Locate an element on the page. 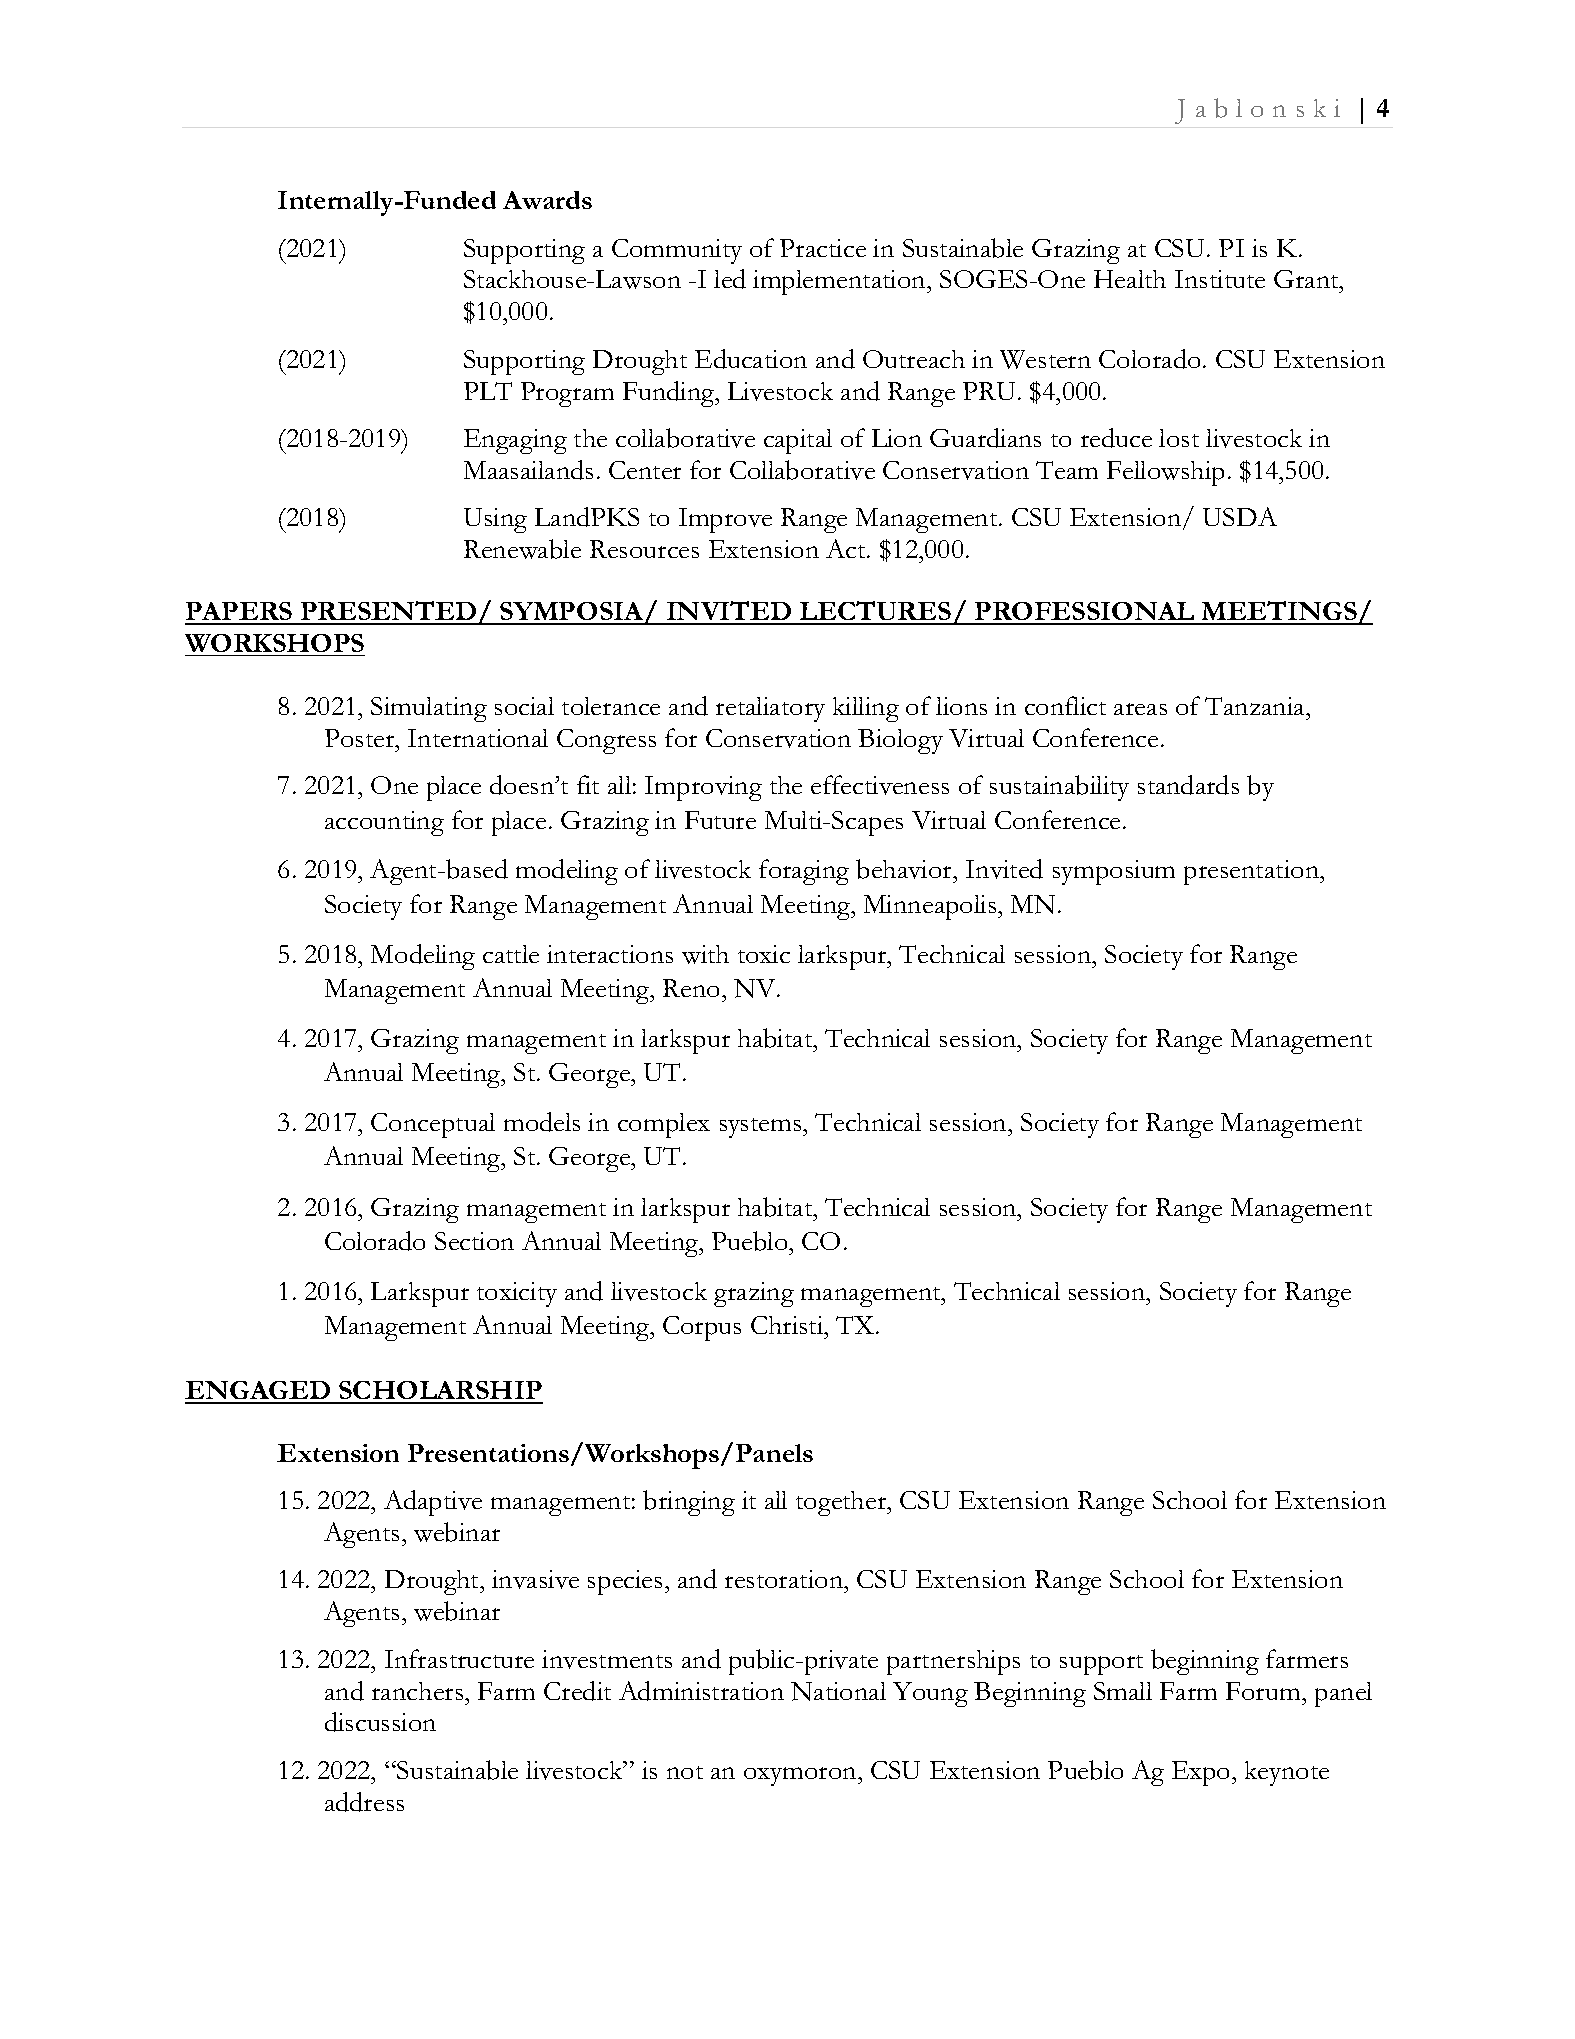  Practice is located at coordinates (823, 248).
